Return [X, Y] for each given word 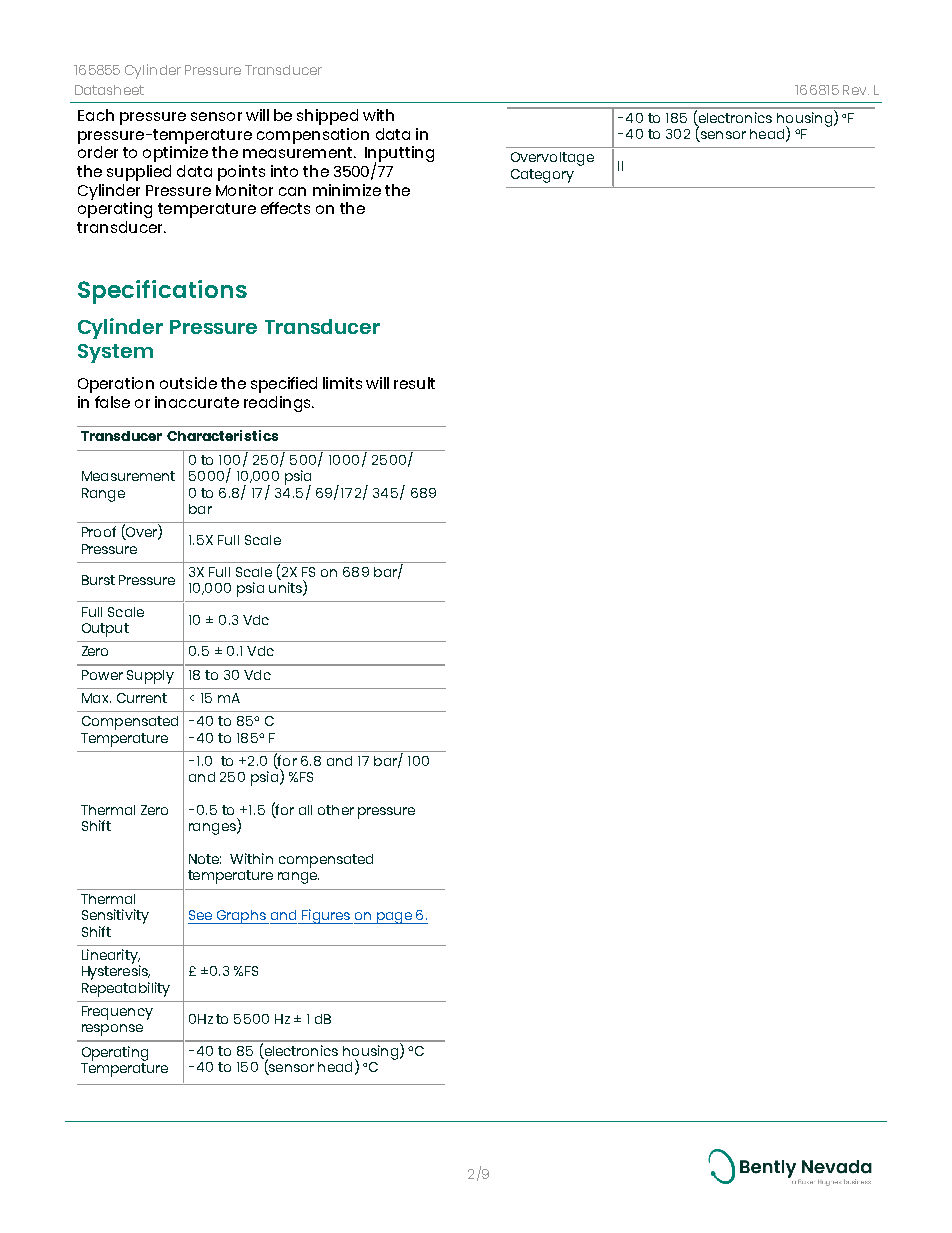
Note [205, 859]
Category [542, 176]
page [394, 918]
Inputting [399, 155]
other [336, 810]
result [414, 383]
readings [278, 404]
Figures [326, 916]
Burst [98, 580]
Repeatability [126, 988]
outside [188, 383]
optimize [175, 154]
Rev [856, 90]
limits [342, 383]
